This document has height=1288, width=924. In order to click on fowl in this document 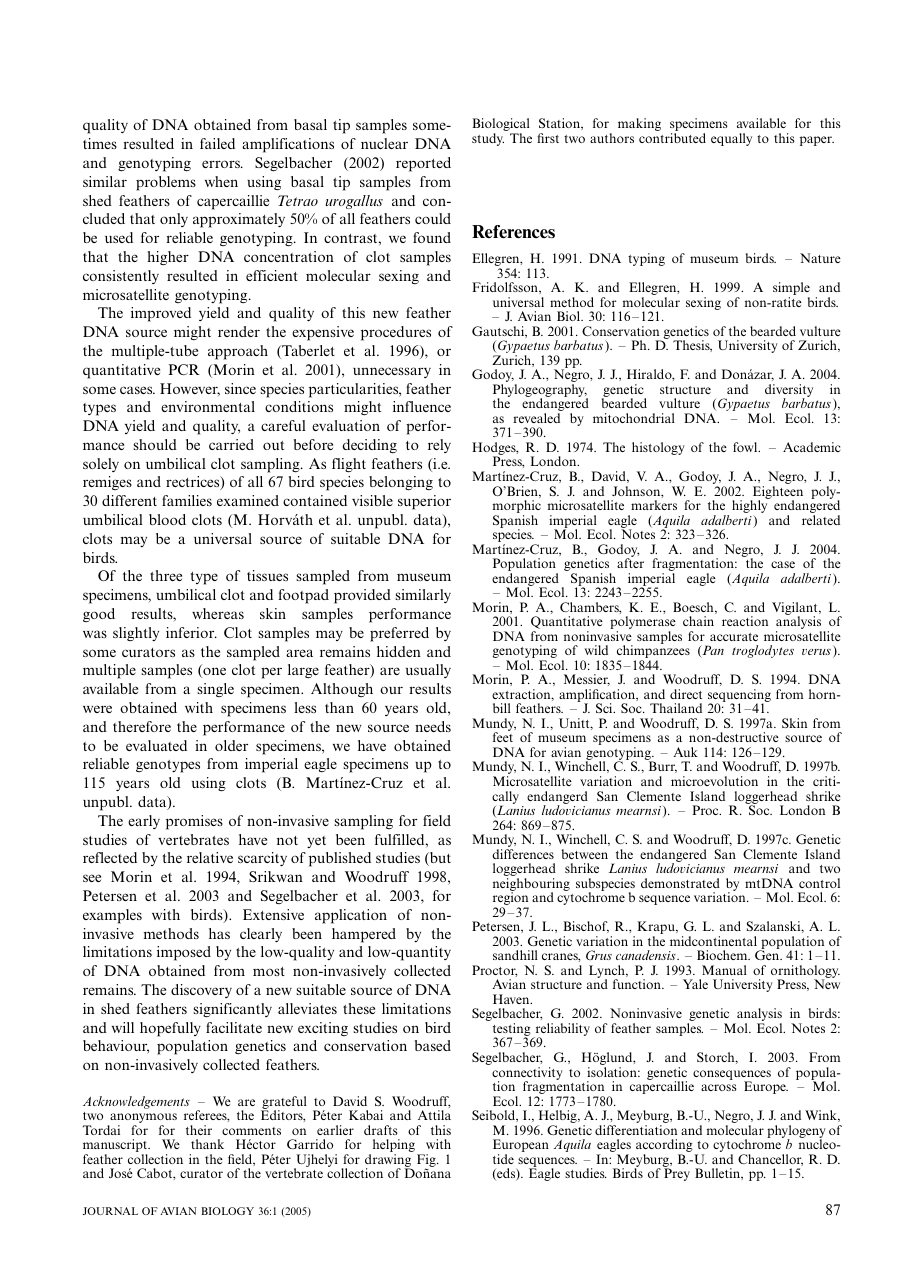, I will do `click(746, 447)`.
